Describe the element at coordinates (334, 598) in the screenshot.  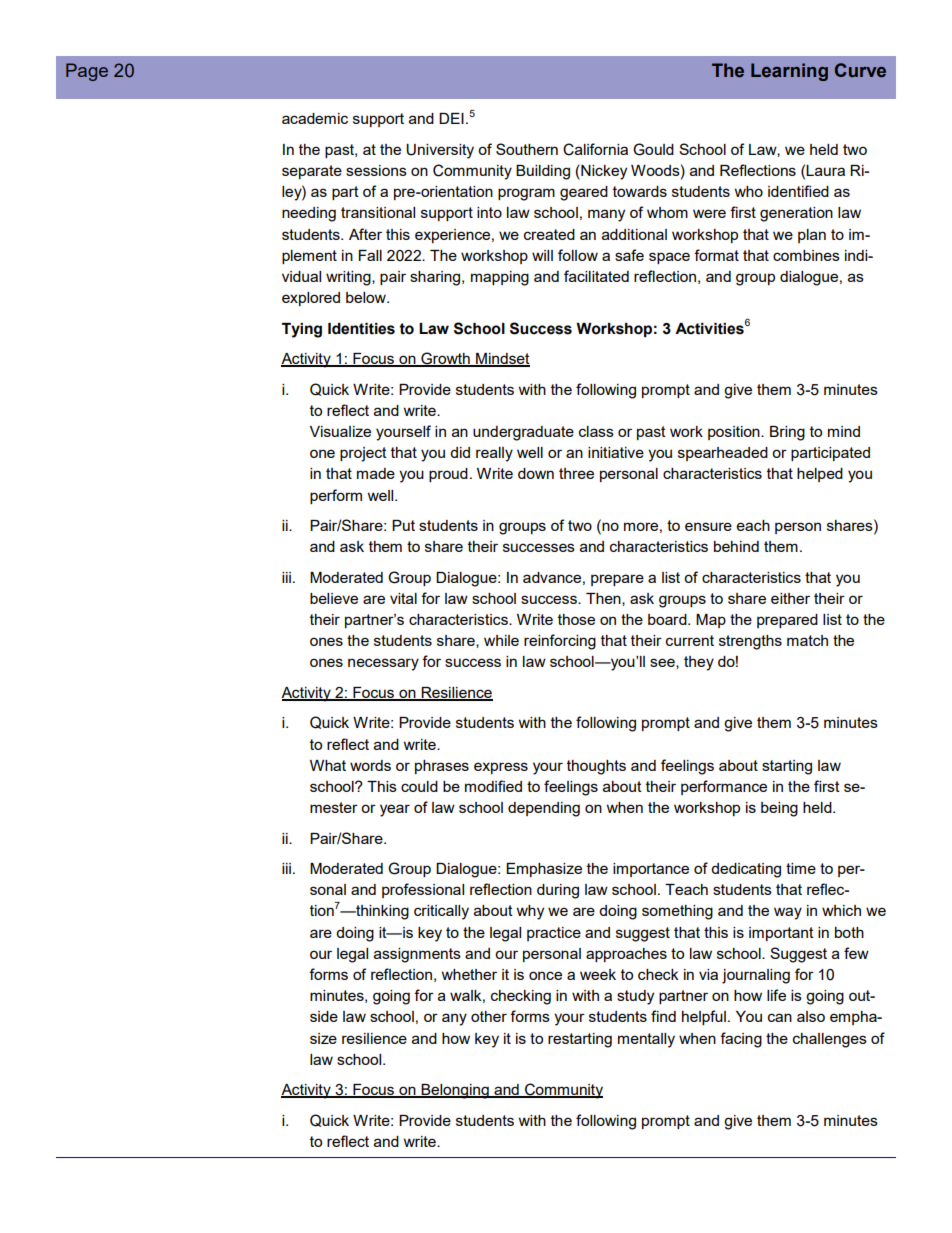
I see `believe` at that location.
